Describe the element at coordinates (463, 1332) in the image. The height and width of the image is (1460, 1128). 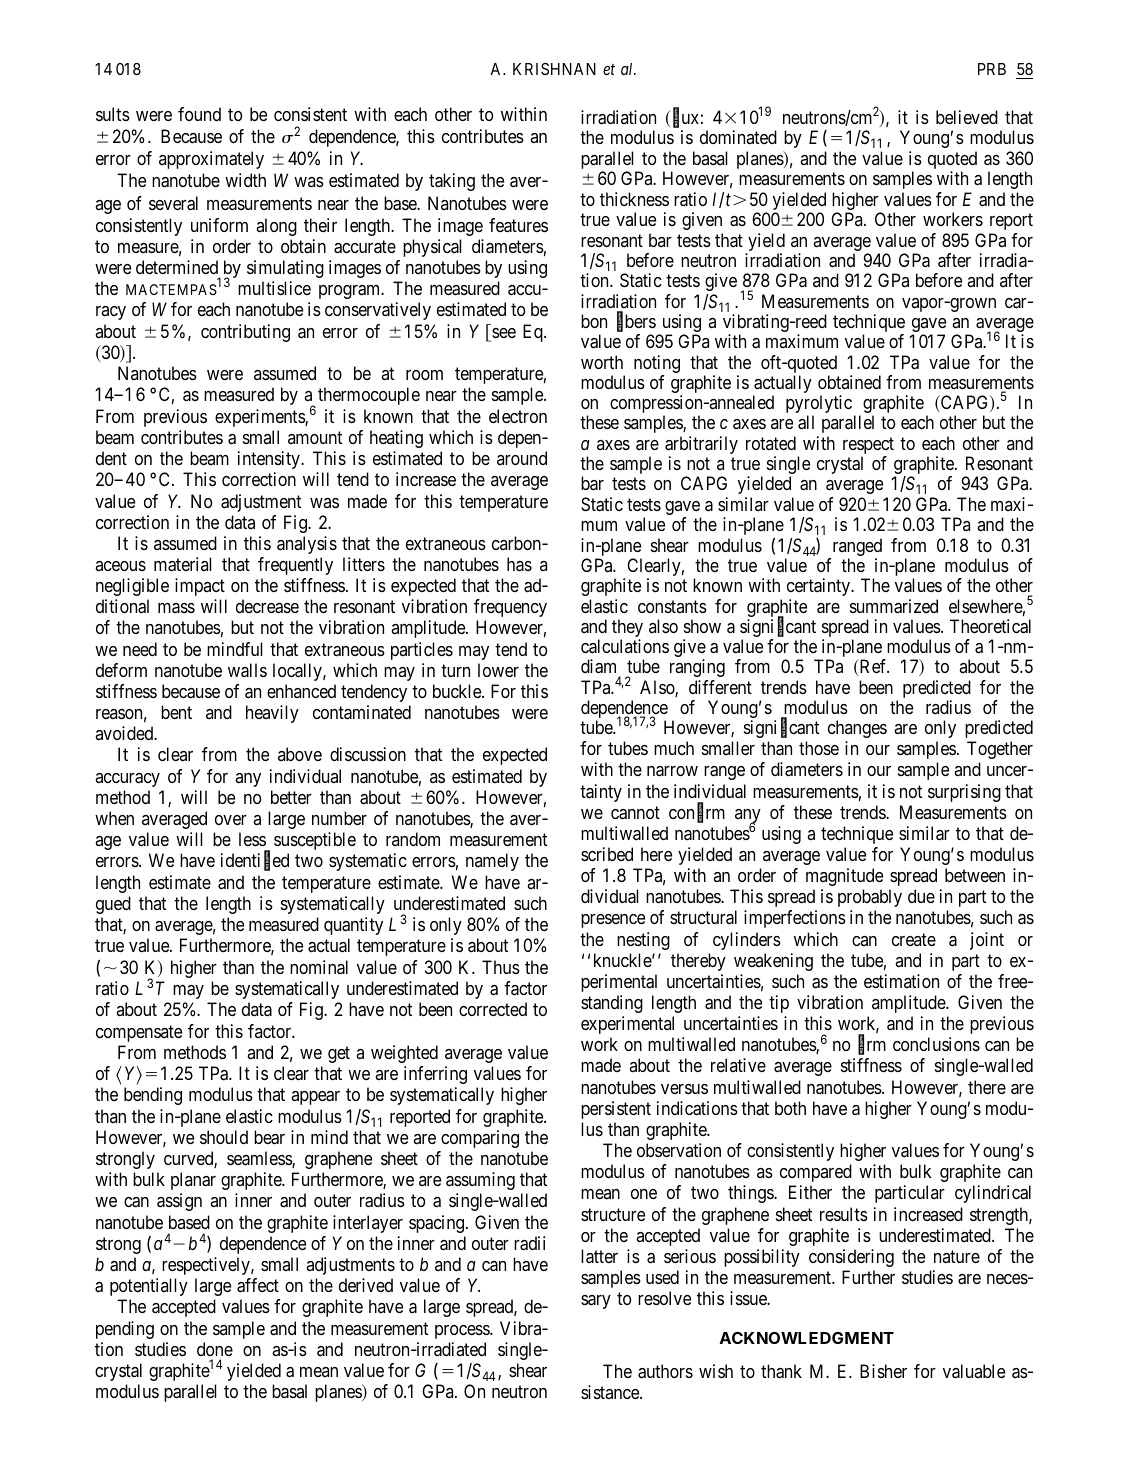
I see `process` at that location.
